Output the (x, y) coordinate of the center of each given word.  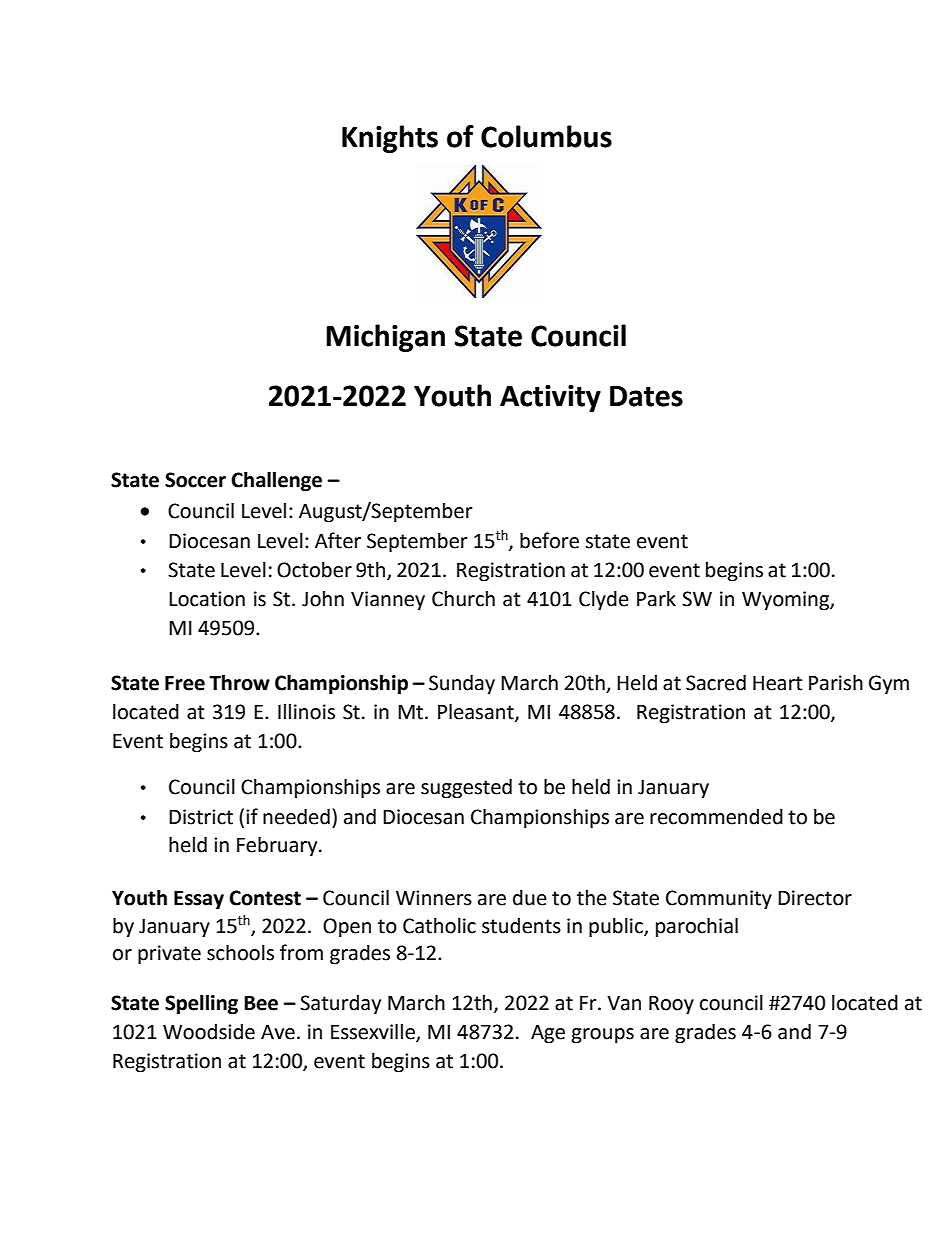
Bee (261, 1003)
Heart (778, 683)
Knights (390, 139)
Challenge (276, 481)
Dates (646, 396)
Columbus (546, 136)
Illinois (306, 712)
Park (656, 599)
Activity (550, 398)
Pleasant (477, 713)
